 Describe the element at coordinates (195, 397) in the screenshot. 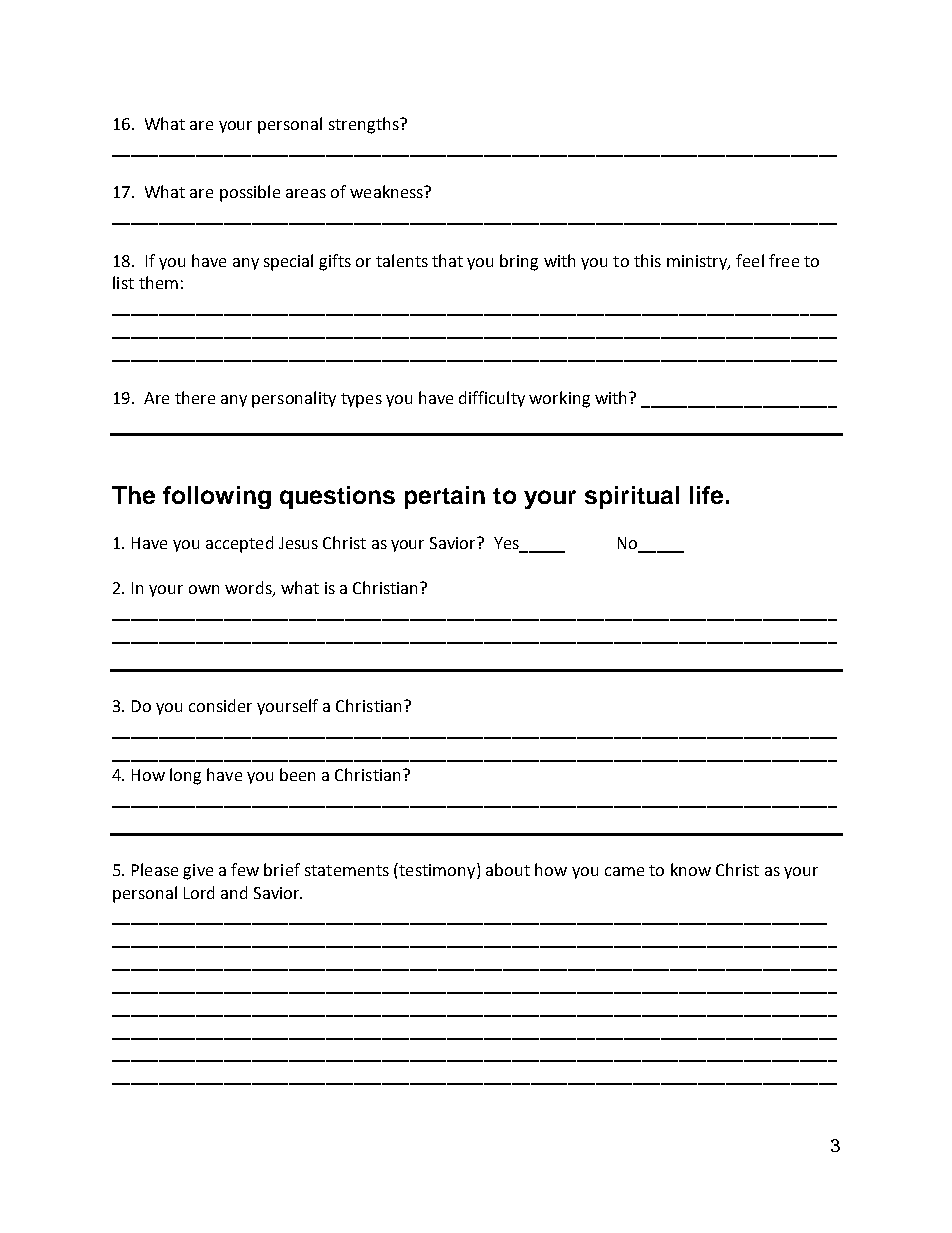

I see `there` at that location.
